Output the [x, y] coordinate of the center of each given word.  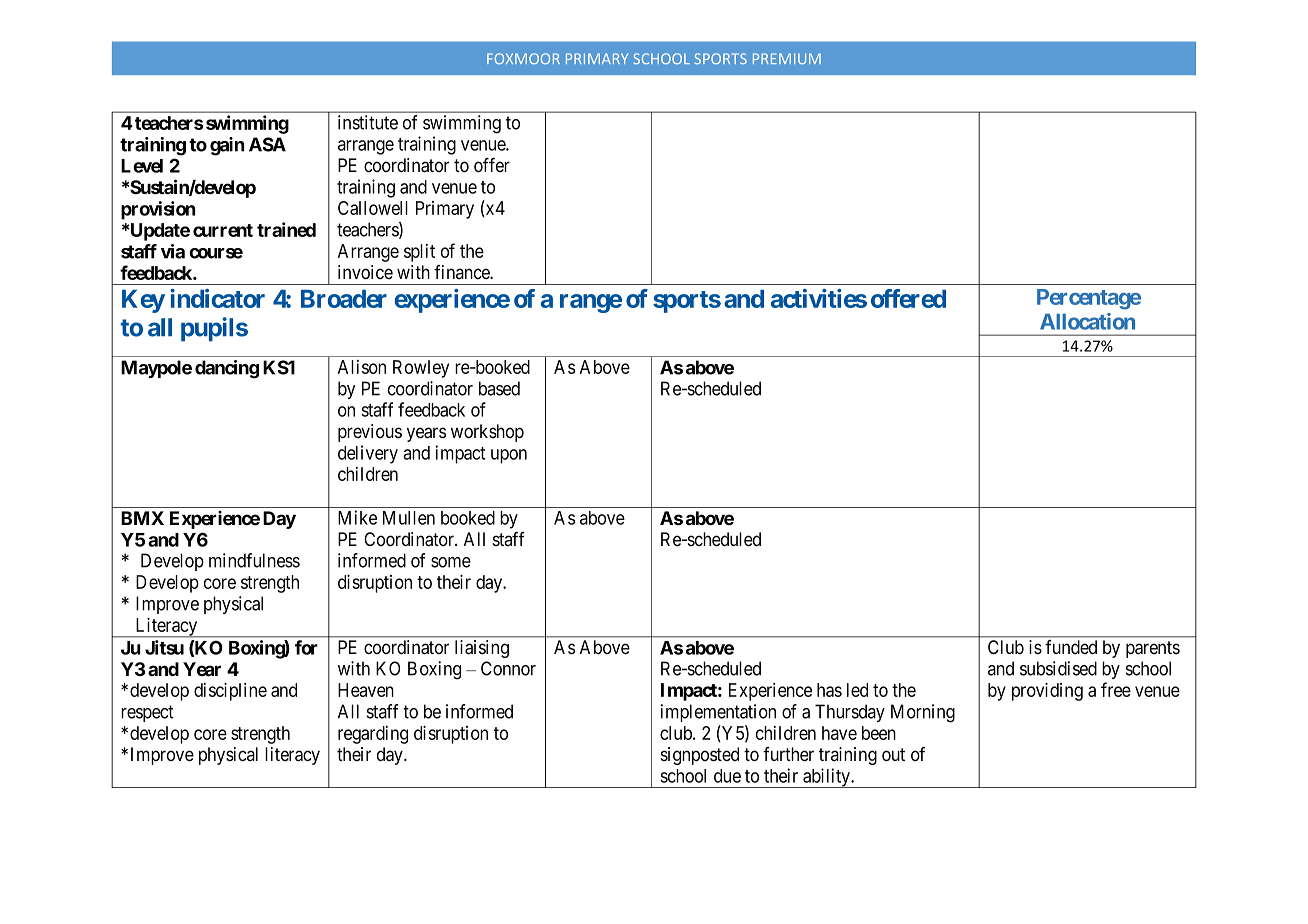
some [451, 562]
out [893, 755]
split [419, 253]
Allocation [1087, 321]
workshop [487, 433]
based [499, 388]
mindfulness [254, 560]
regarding [373, 735]
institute [368, 122]
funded [1071, 647]
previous [370, 433]
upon [509, 456]
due [727, 776]
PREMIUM [787, 58]
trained [286, 229]
